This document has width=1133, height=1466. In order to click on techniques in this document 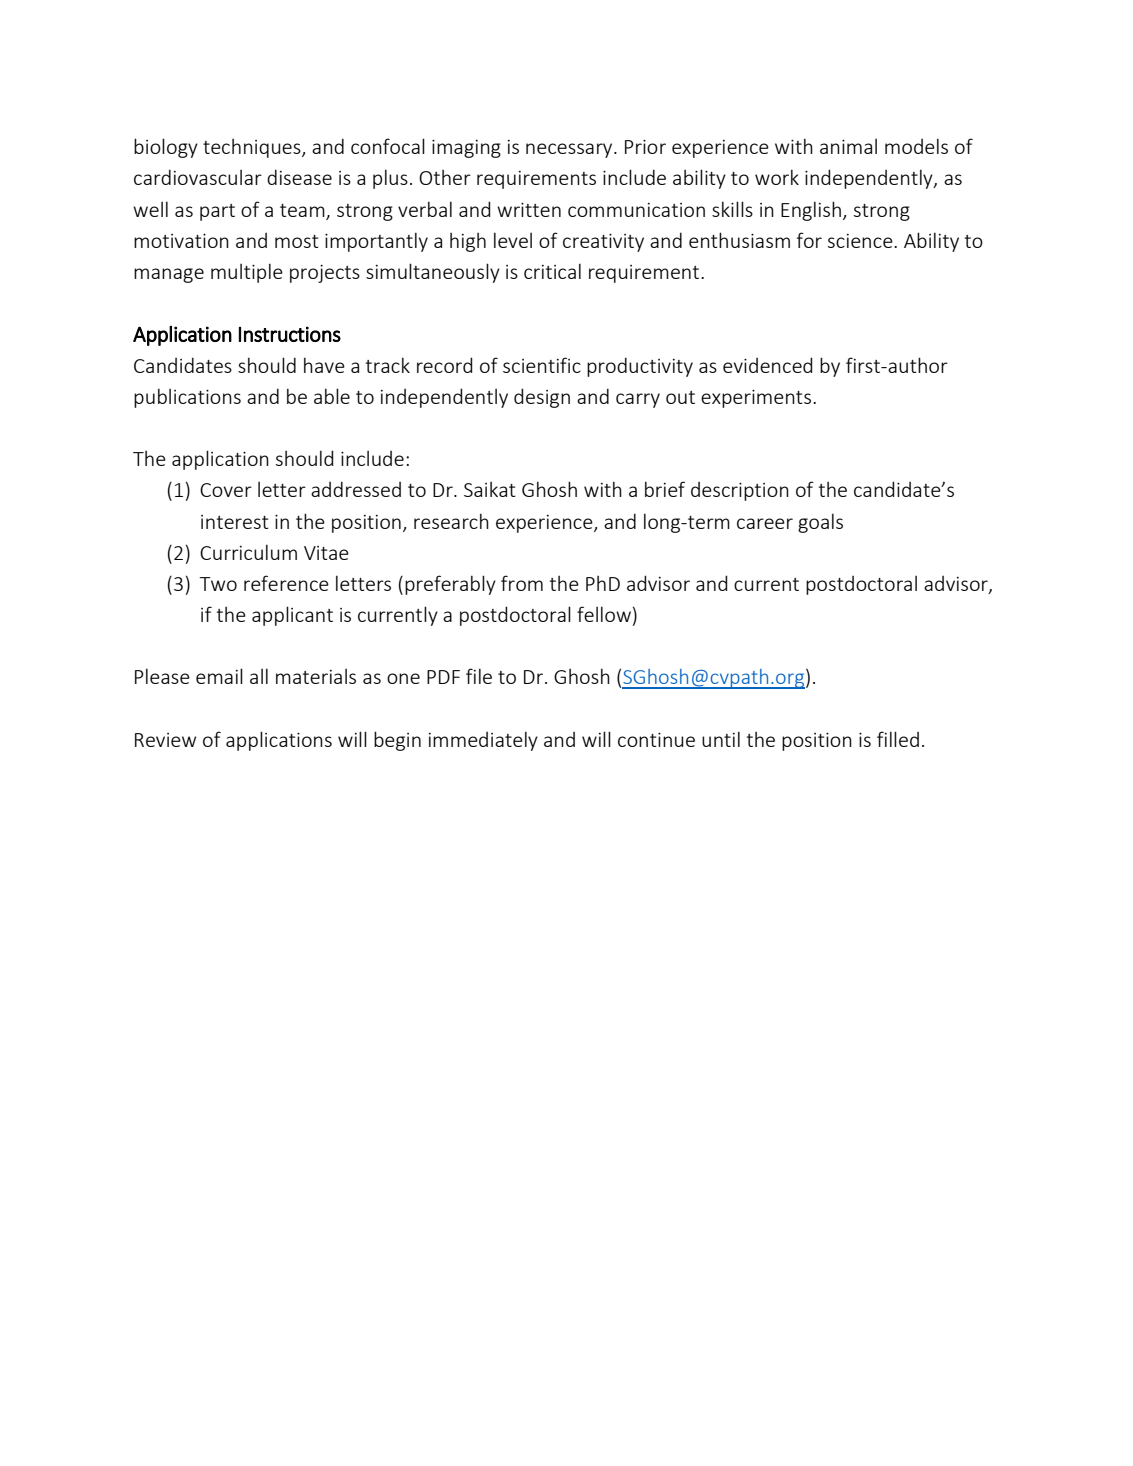, I will do `click(253, 148)`.
